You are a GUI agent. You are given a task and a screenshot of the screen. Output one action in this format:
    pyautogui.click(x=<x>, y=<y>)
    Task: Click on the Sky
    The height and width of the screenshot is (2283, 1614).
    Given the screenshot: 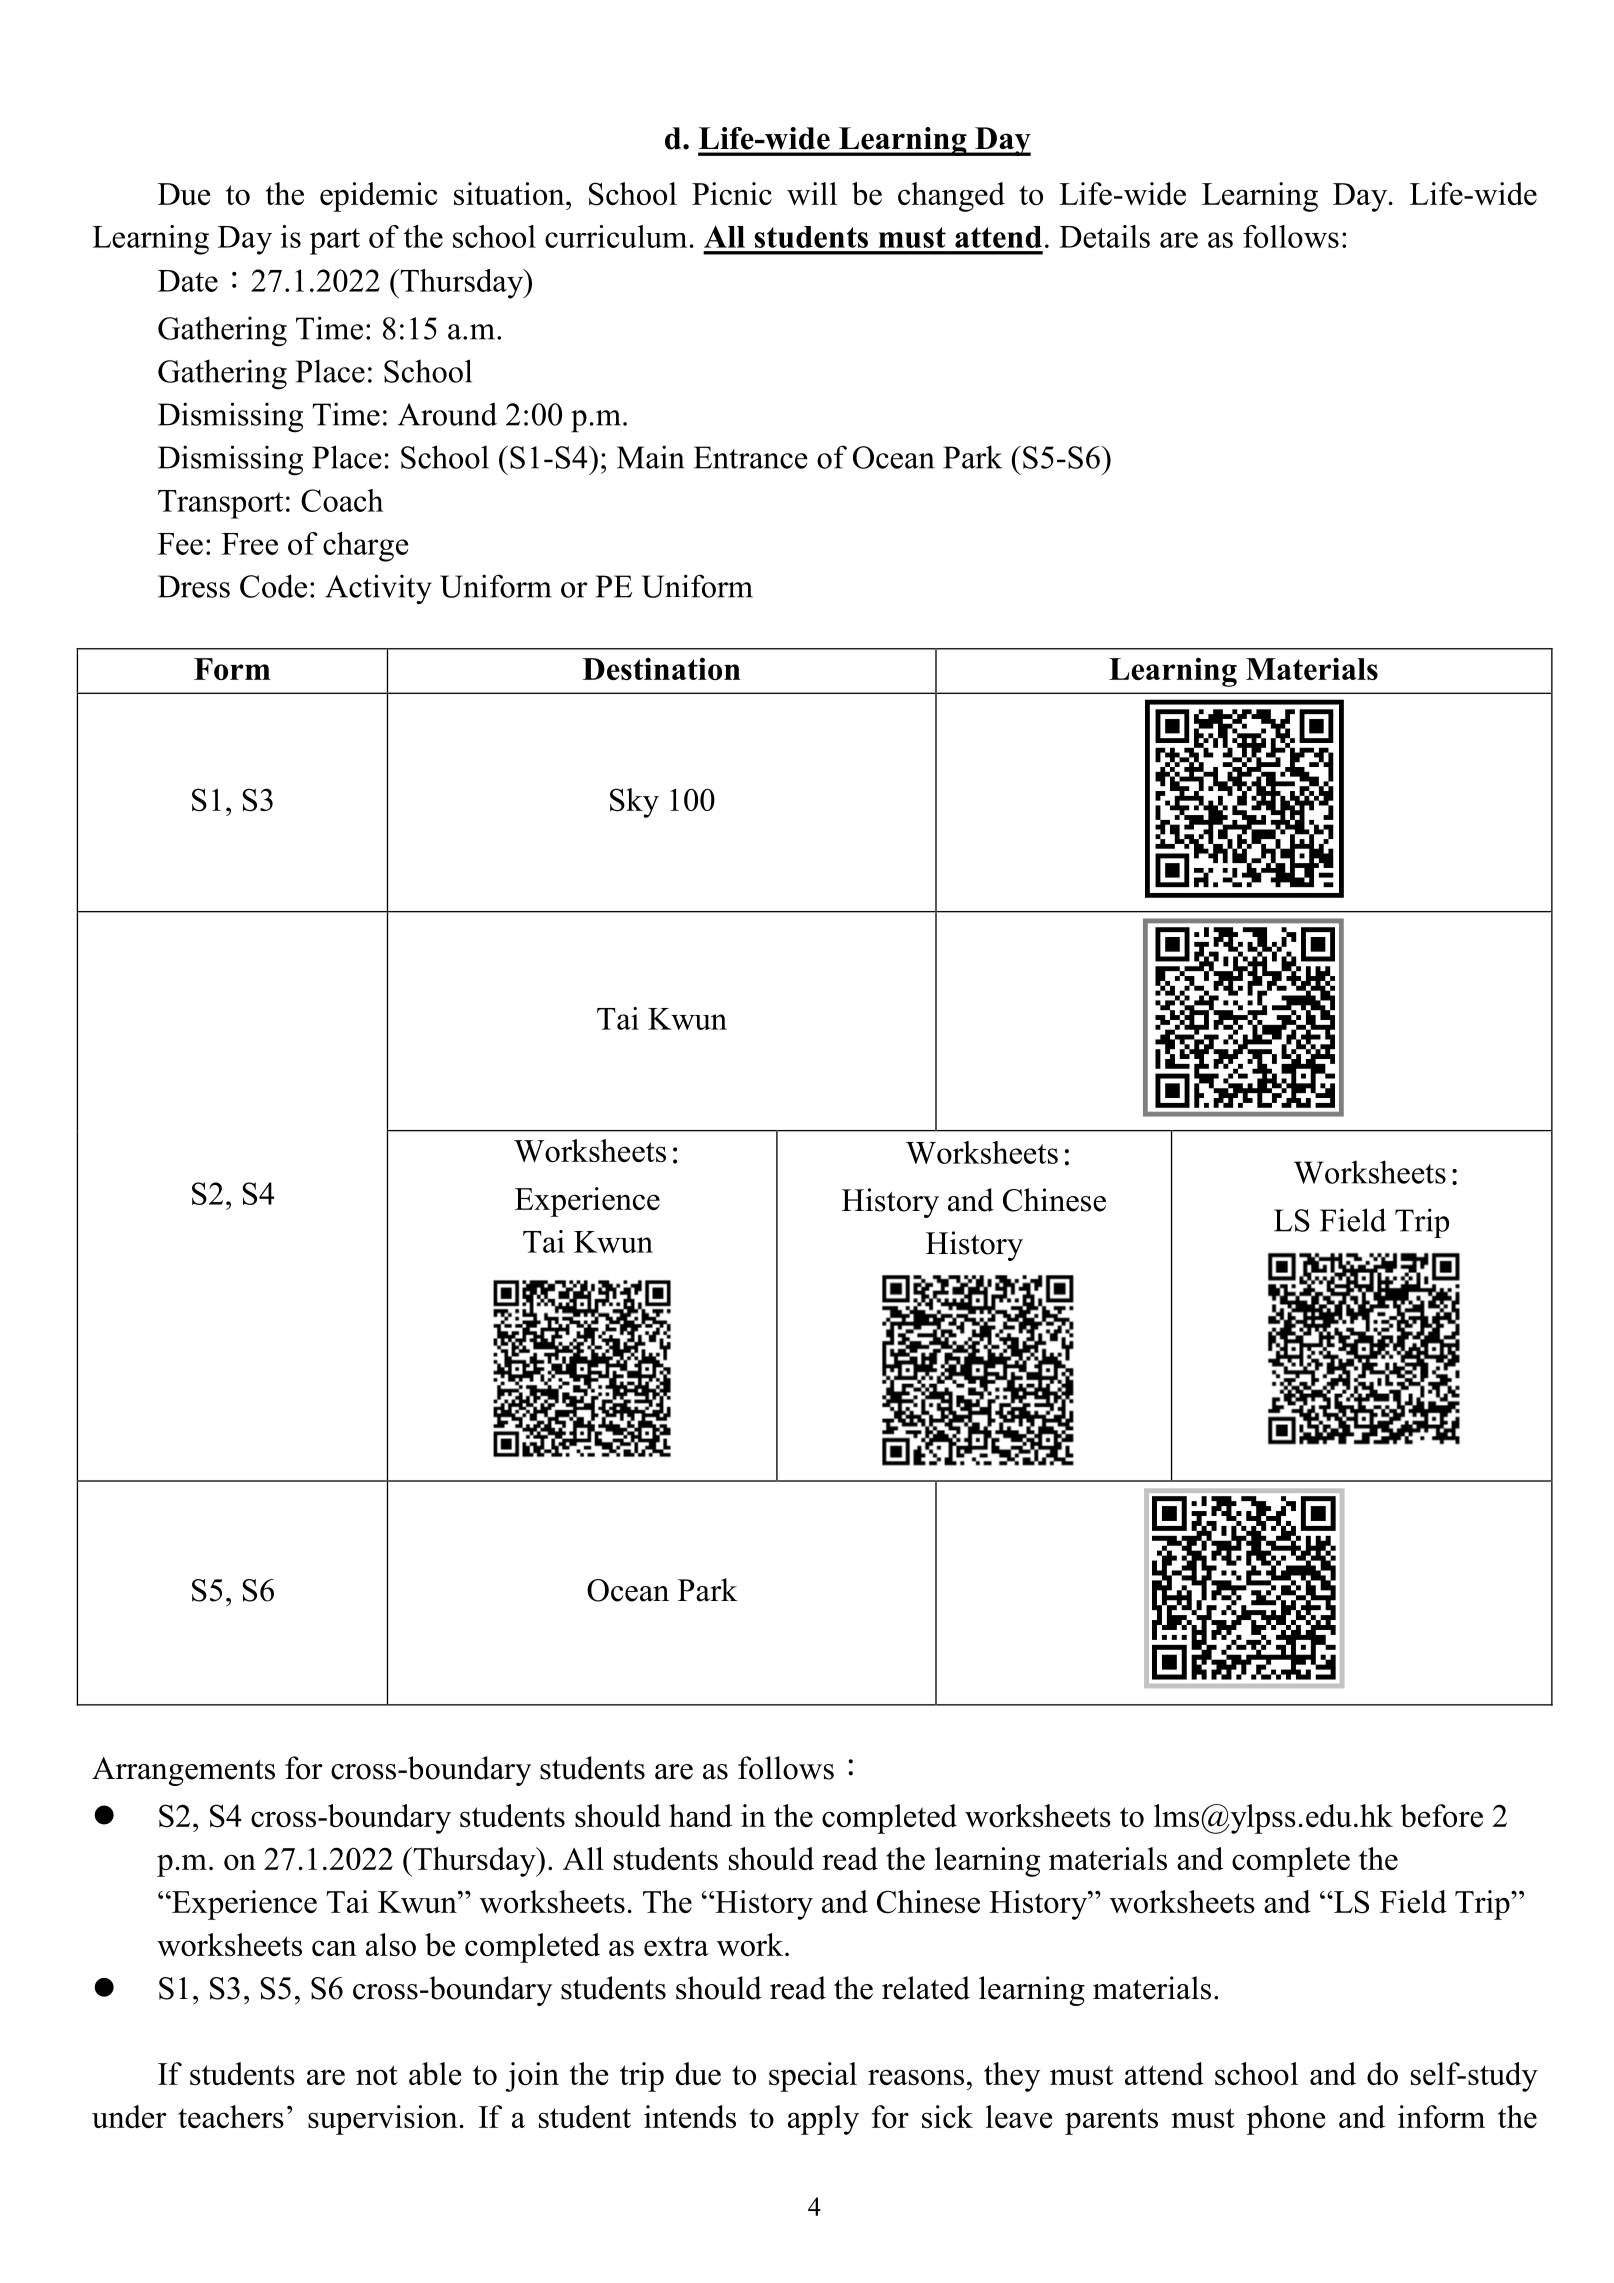 What is the action you would take?
    pyautogui.click(x=634, y=803)
